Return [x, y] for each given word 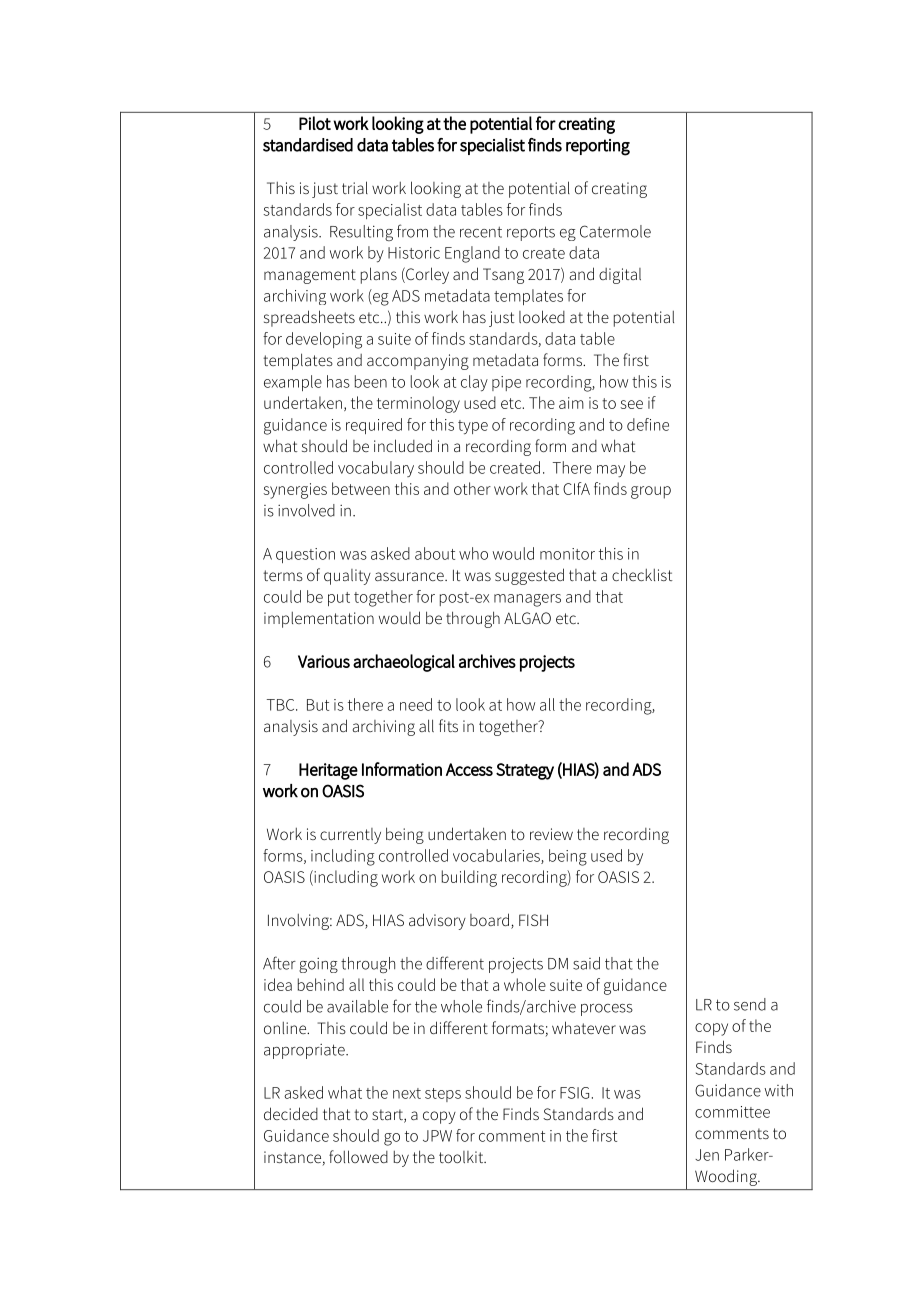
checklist [642, 574]
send [750, 1004]
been [371, 381]
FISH [533, 920]
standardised [308, 145]
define [648, 424]
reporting [598, 147]
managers [527, 600]
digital [620, 276]
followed [358, 1156]
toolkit [462, 1157]
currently [350, 836]
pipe [506, 383]
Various [324, 661]
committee [732, 1112]
